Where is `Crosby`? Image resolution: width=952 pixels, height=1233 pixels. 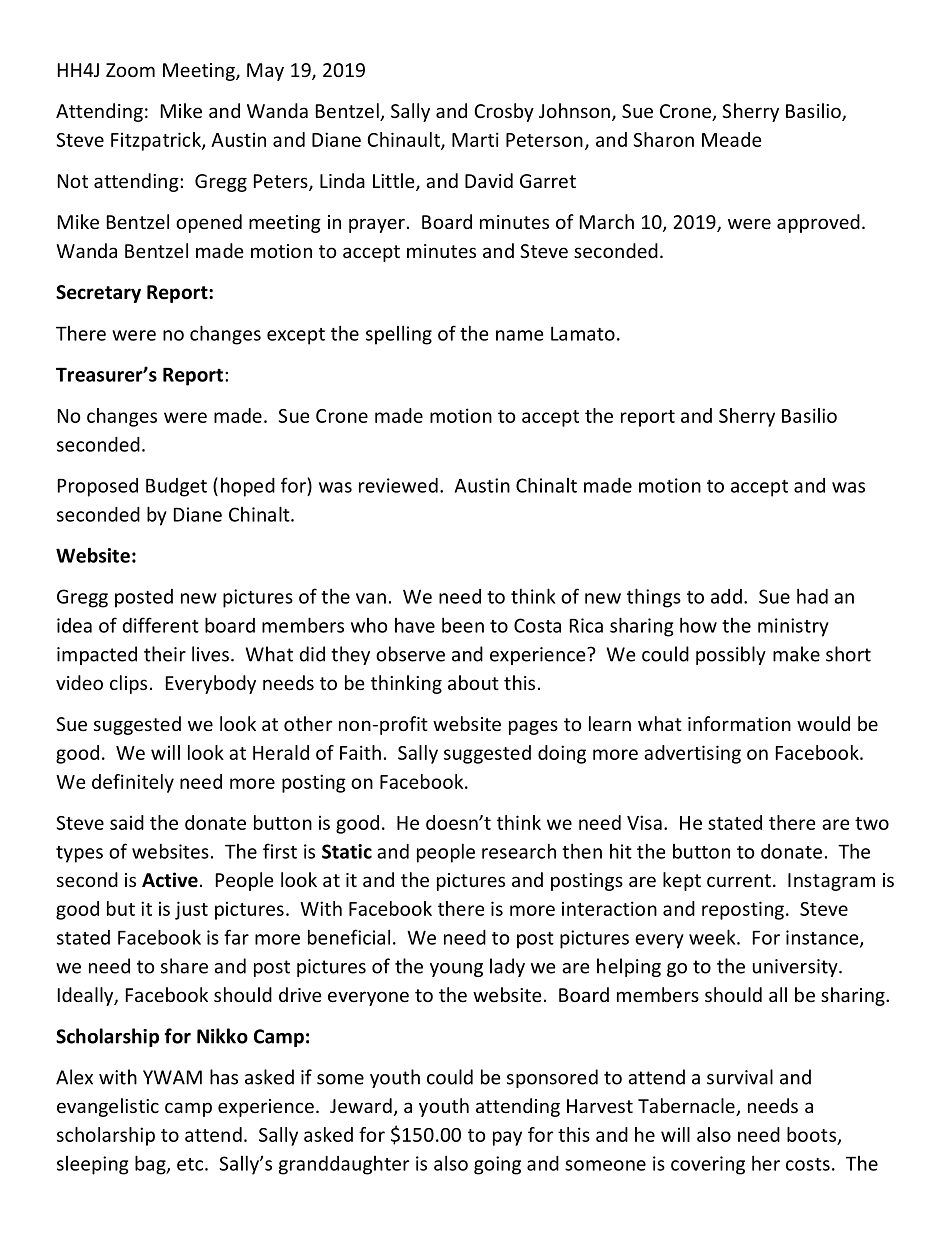 Crosby is located at coordinates (504, 112).
